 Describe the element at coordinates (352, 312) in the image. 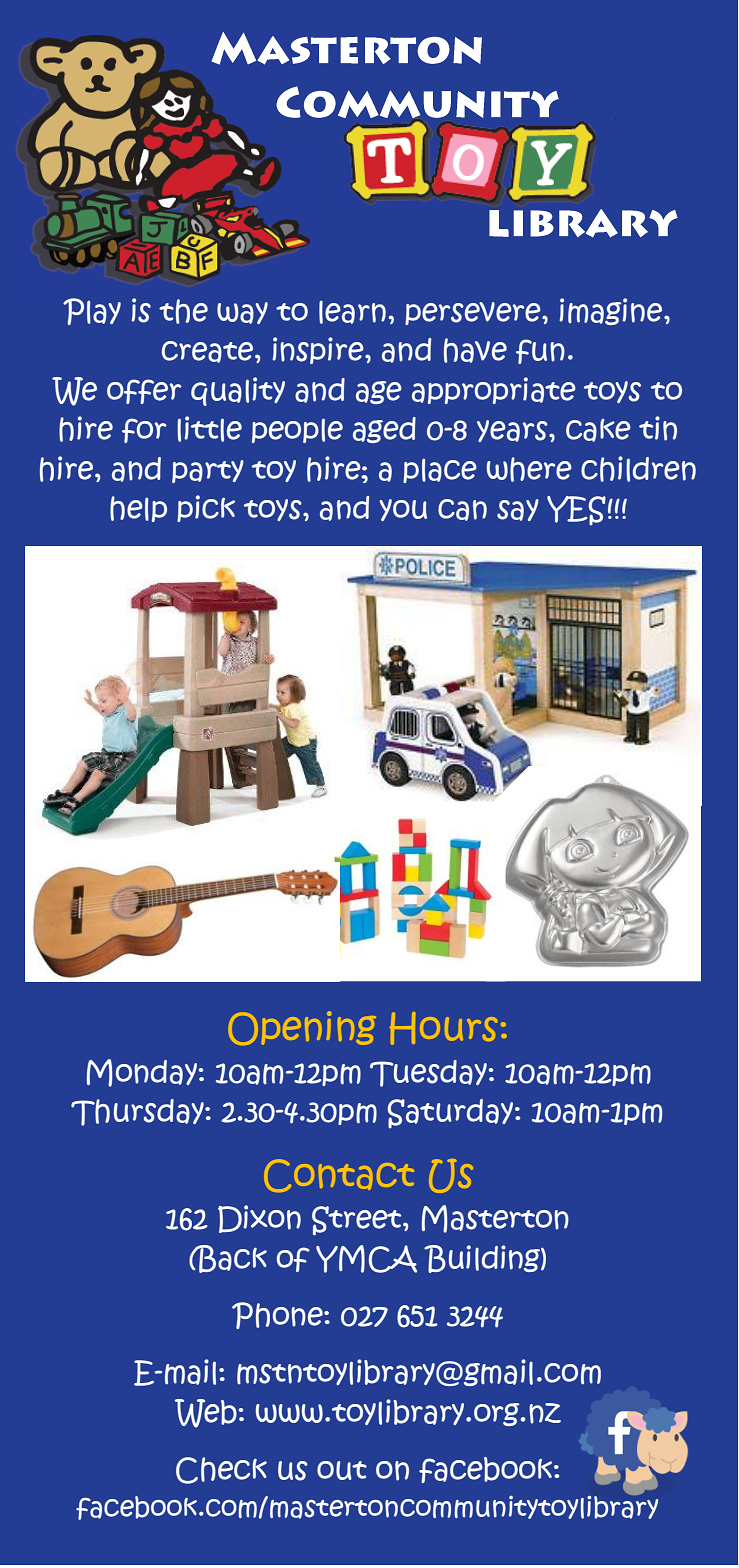

I see `learn` at that location.
